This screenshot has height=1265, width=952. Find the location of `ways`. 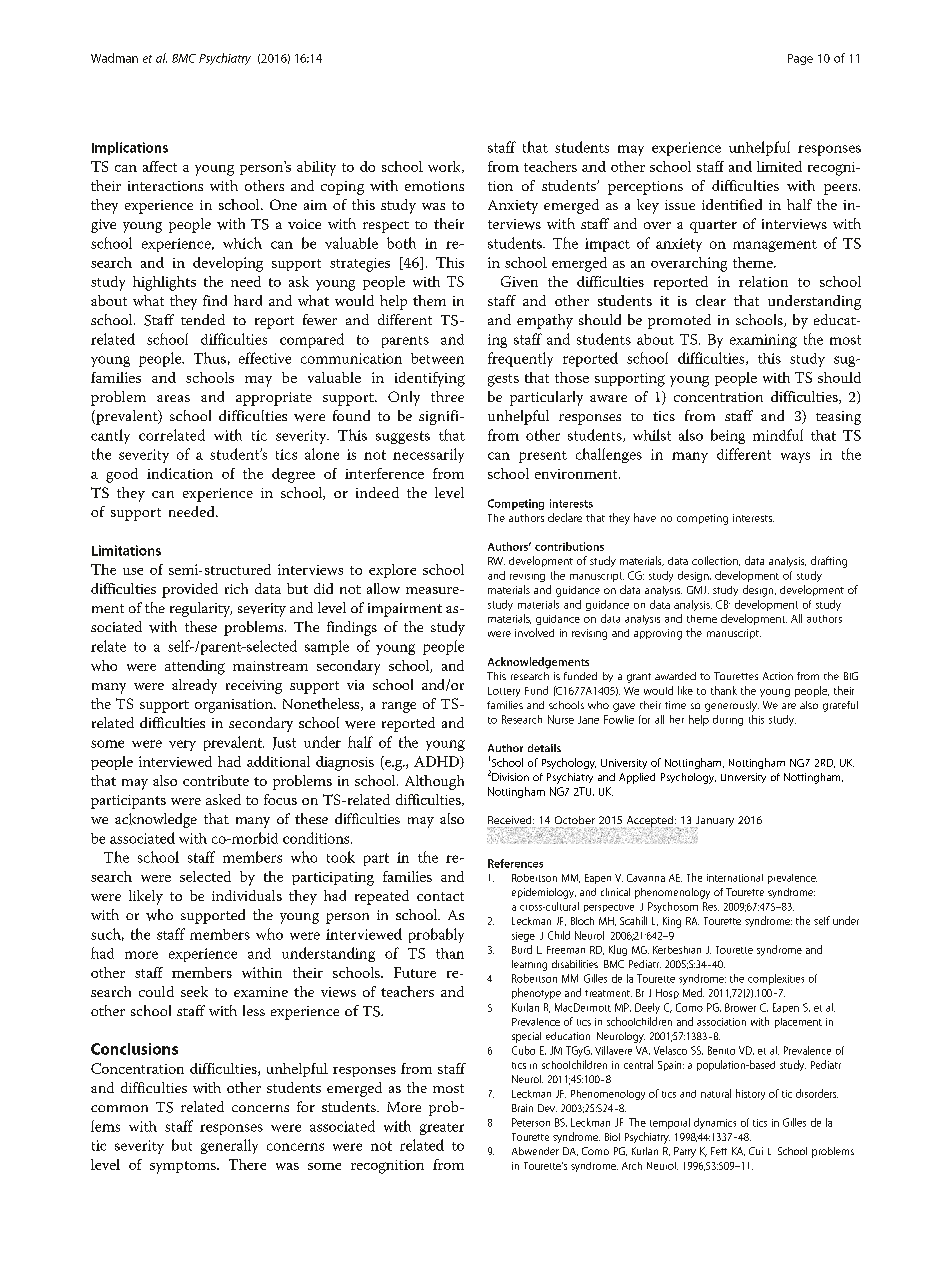

ways is located at coordinates (795, 457).
